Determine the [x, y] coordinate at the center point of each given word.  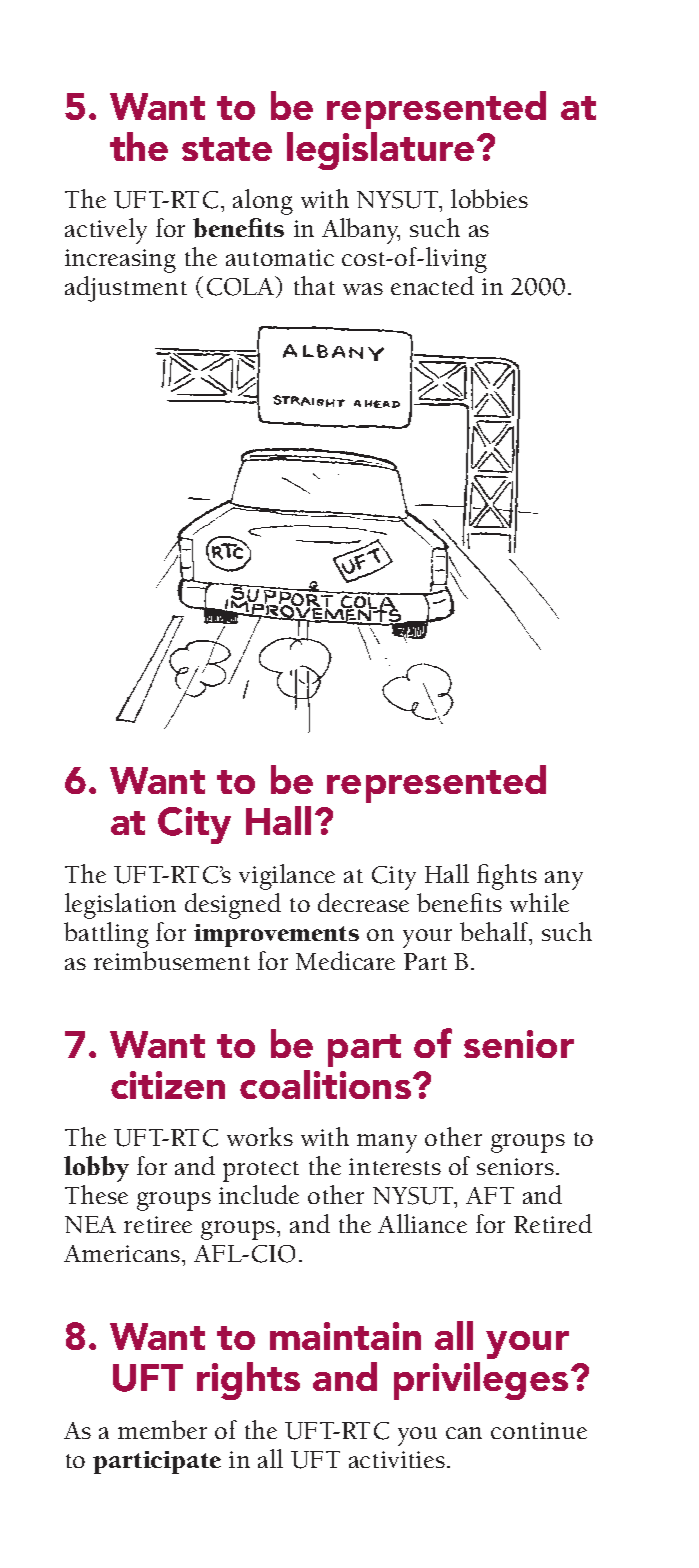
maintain [345, 1336]
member [162, 1429]
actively [106, 231]
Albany [361, 231]
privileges [481, 1381]
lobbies [489, 198]
